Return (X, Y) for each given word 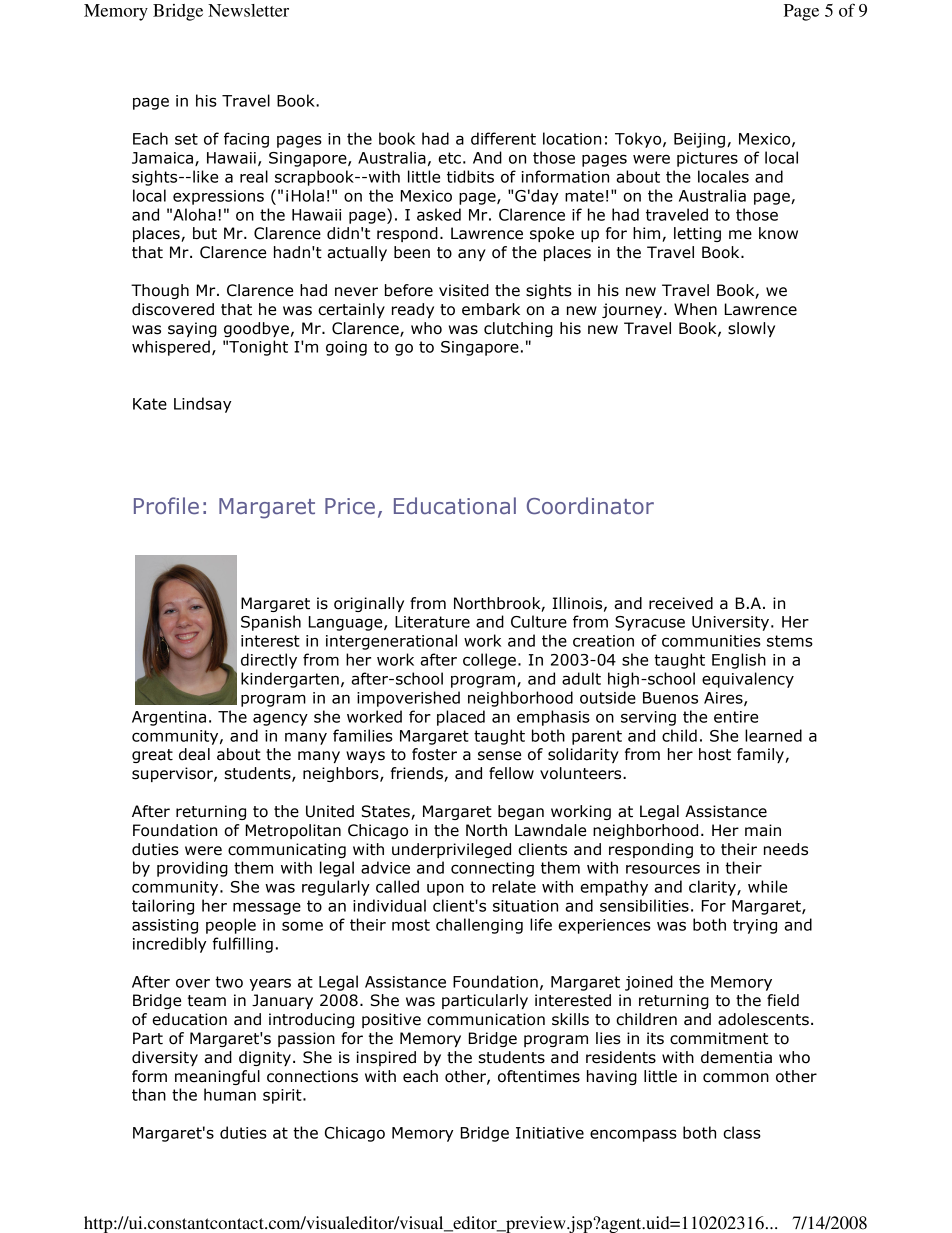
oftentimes (539, 1076)
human (230, 1094)
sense (499, 756)
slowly (751, 329)
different (503, 138)
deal (194, 754)
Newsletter (248, 10)
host (715, 754)
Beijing (701, 140)
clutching (518, 329)
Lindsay (202, 405)
